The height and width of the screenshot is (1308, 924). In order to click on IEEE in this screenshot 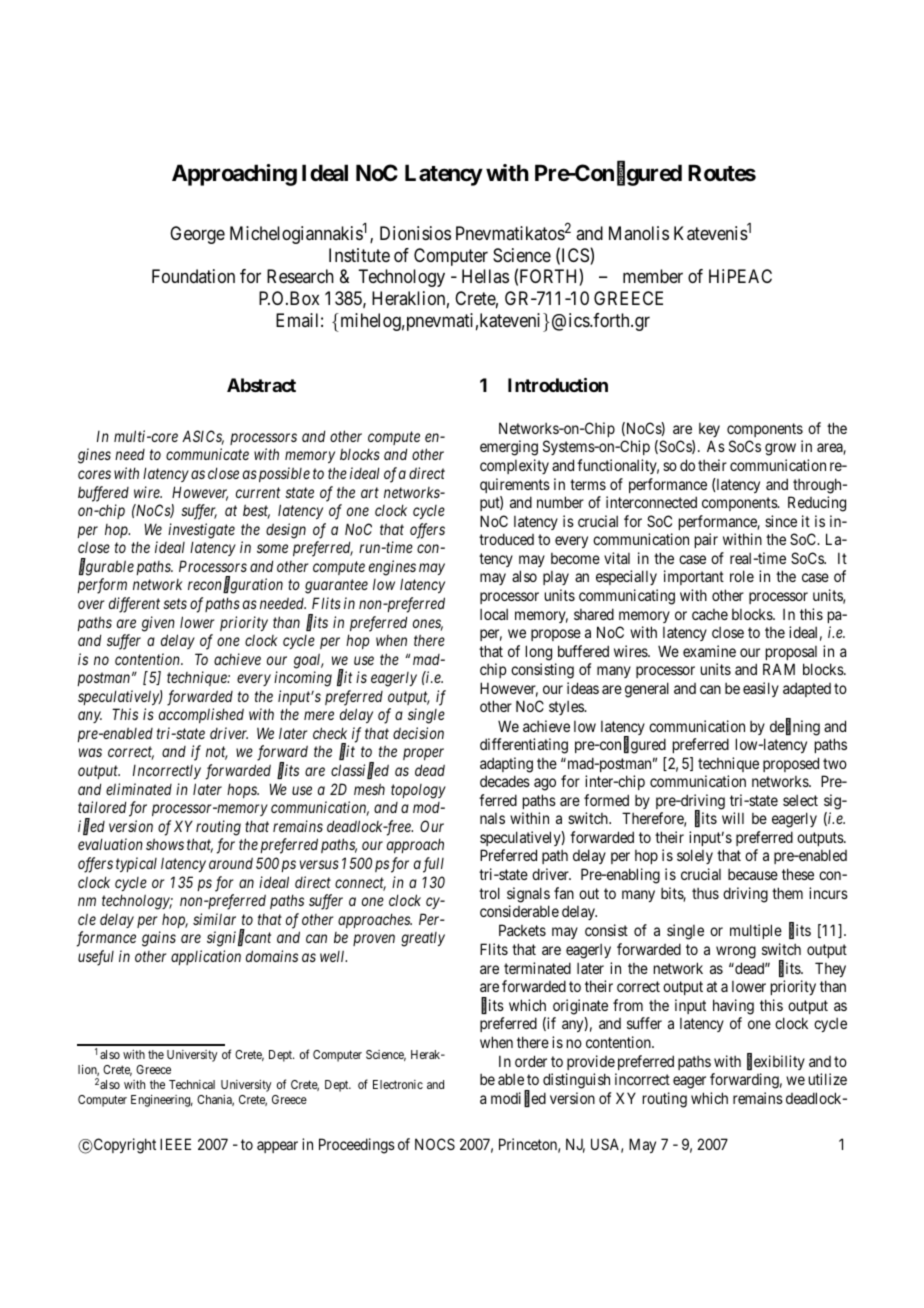, I will do `click(175, 1144)`.
